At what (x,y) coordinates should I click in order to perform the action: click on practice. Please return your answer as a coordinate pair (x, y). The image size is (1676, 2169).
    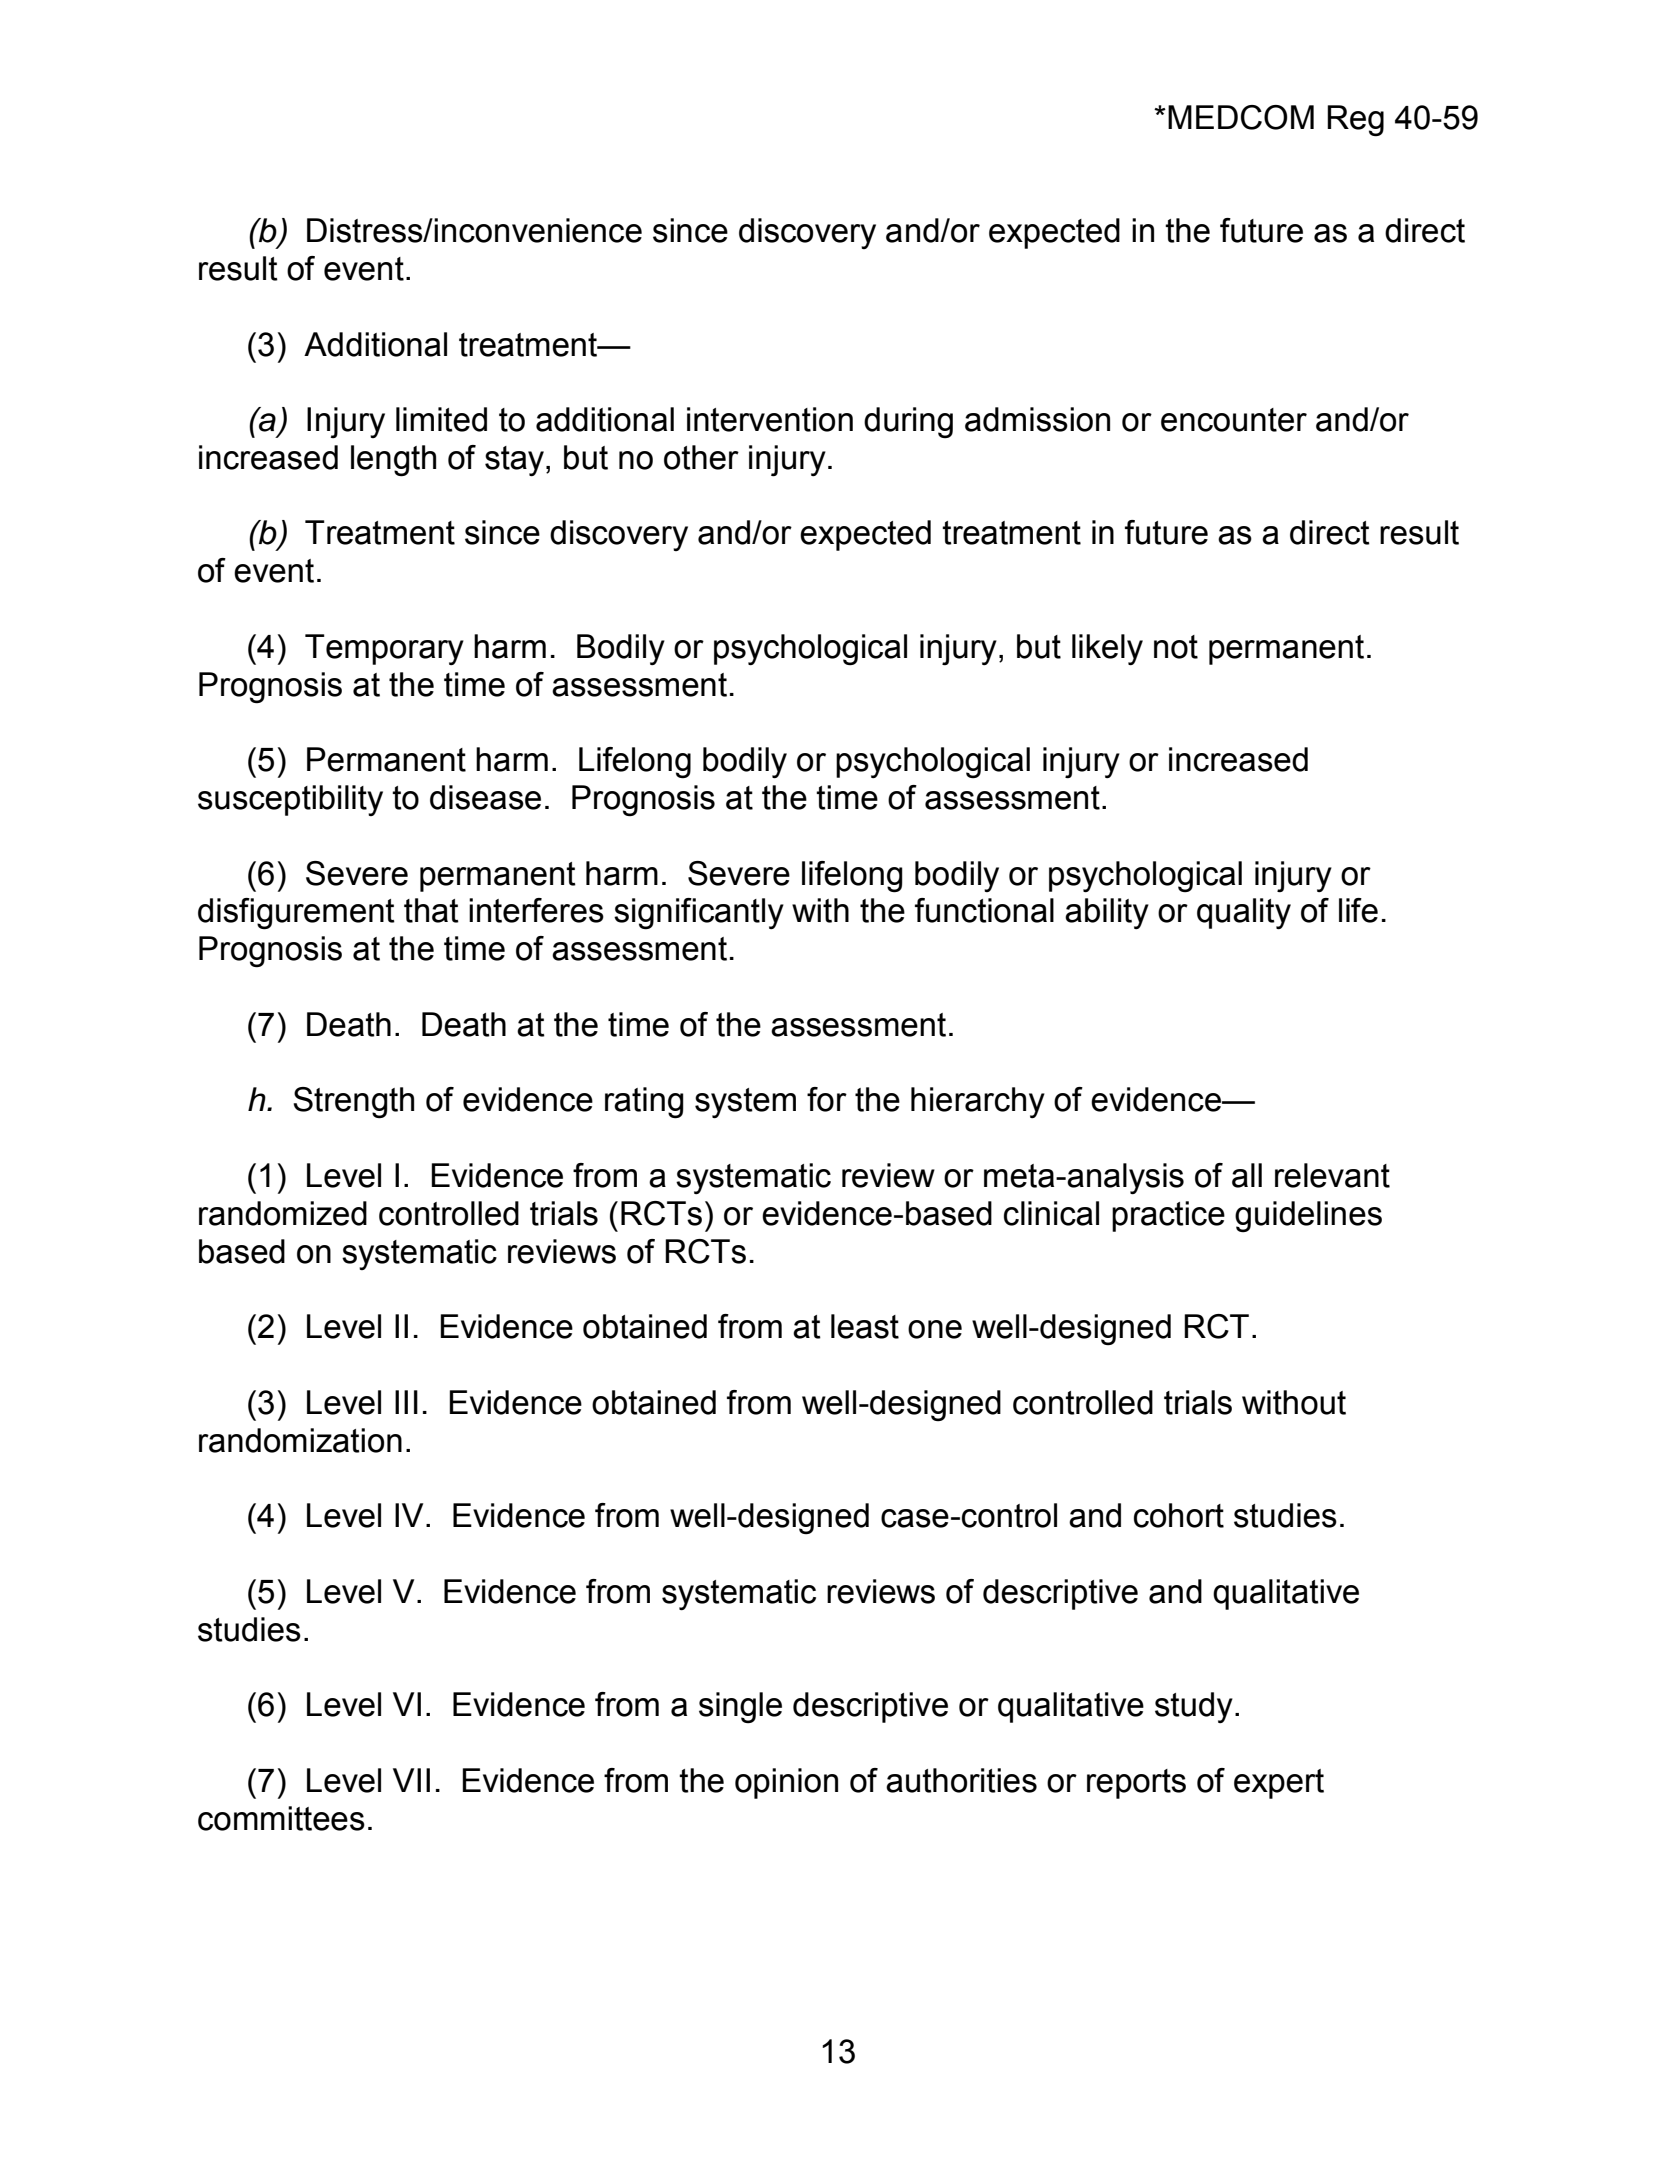
    Looking at the image, I should click on (1168, 1216).
